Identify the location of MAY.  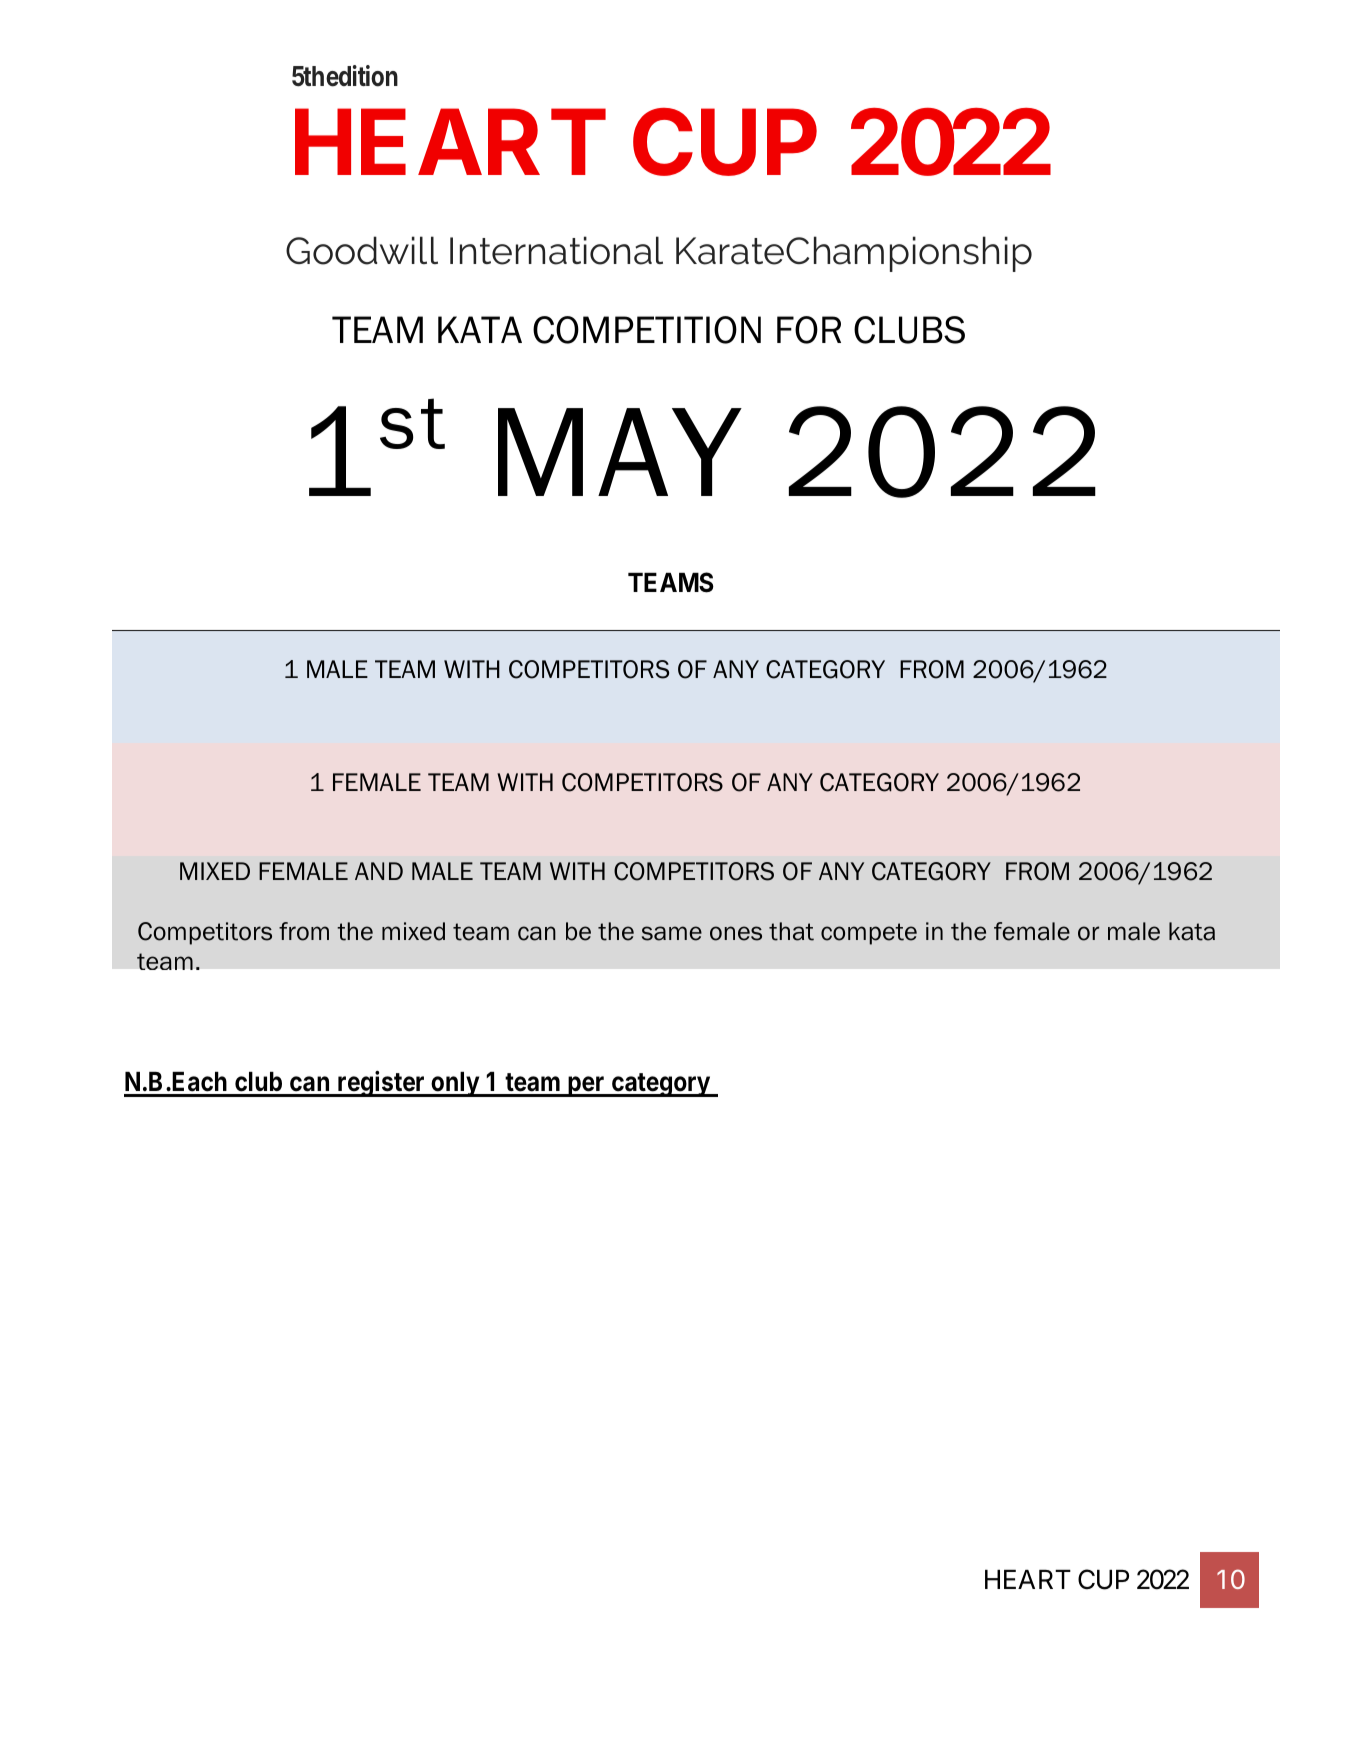
(620, 452).
